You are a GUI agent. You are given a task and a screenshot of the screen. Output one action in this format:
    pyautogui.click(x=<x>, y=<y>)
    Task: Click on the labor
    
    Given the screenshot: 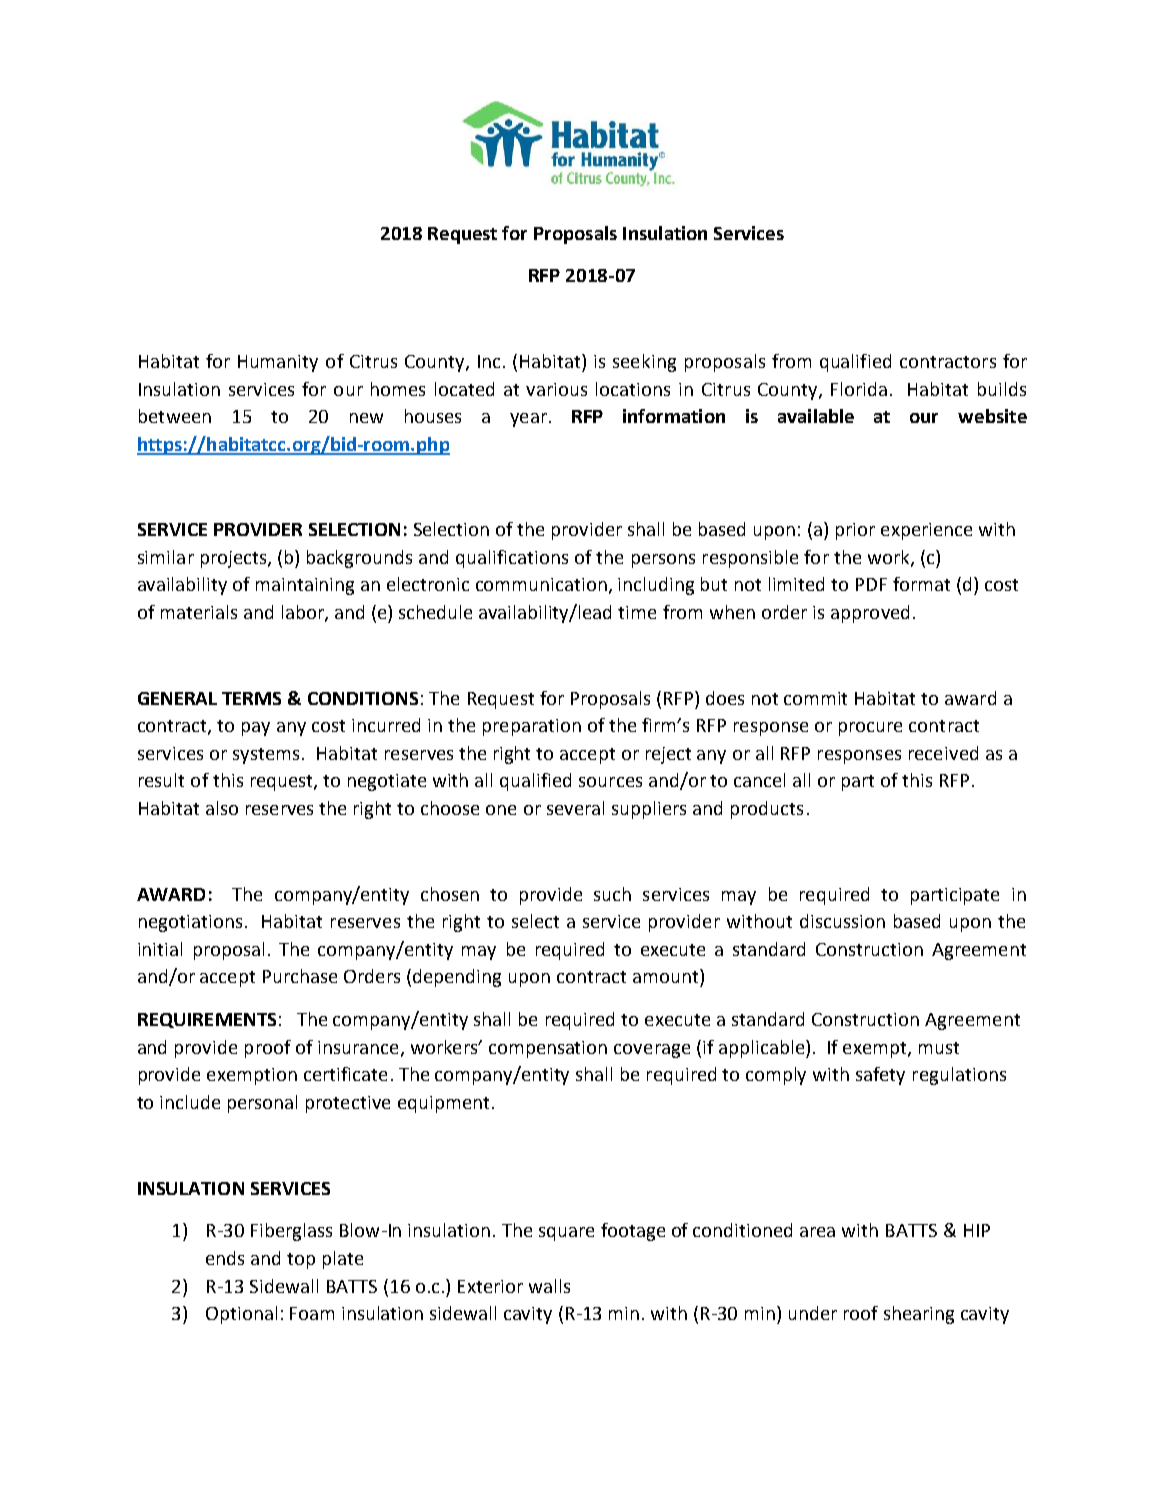 What is the action you would take?
    pyautogui.click(x=304, y=613)
